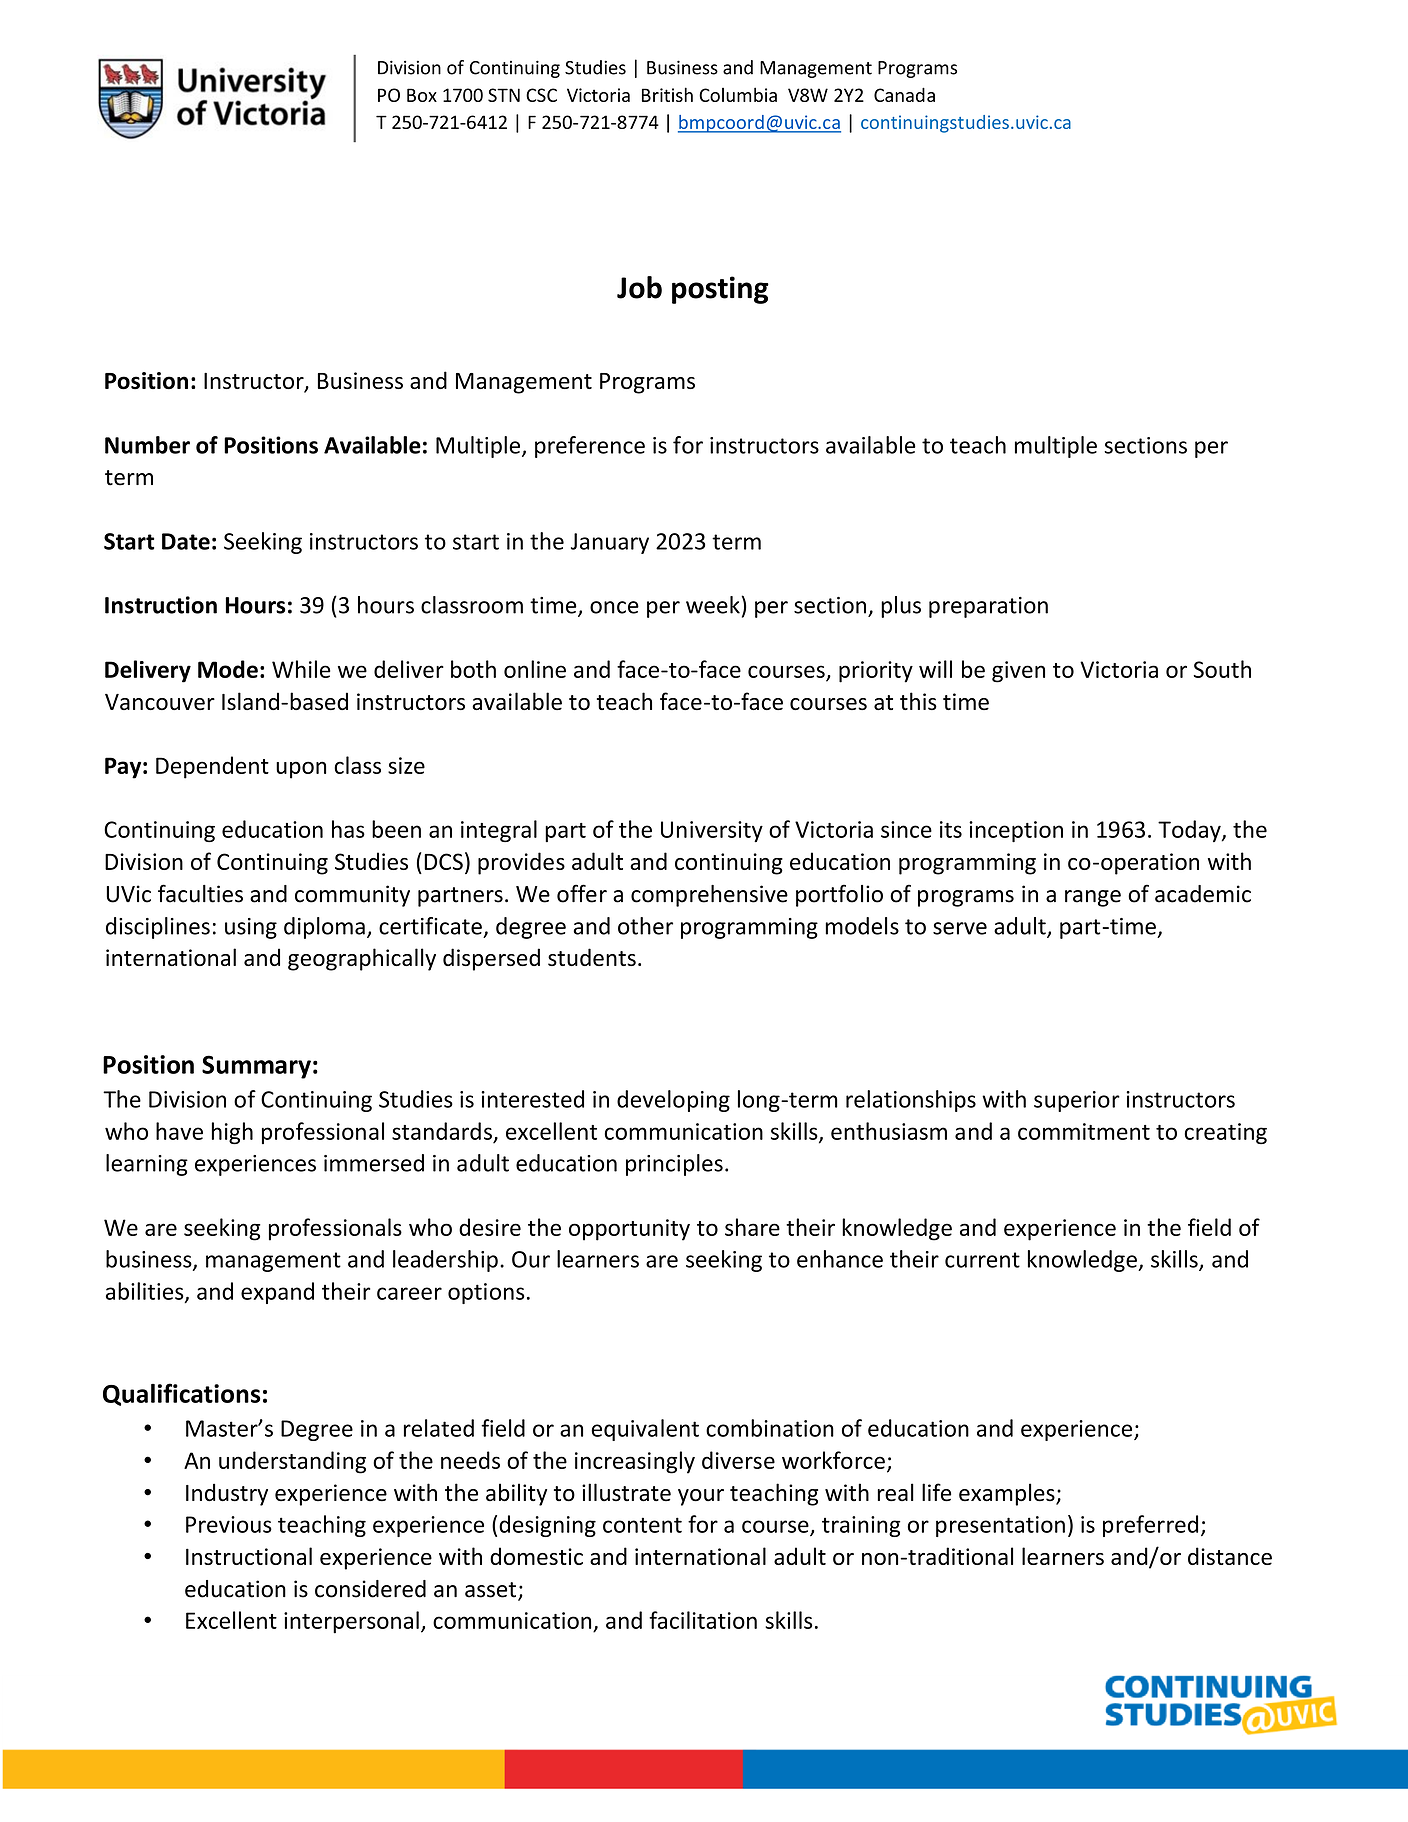 The height and width of the screenshot is (1822, 1408). What do you see at coordinates (229, 1524) in the screenshot?
I see `Previous` at bounding box center [229, 1524].
